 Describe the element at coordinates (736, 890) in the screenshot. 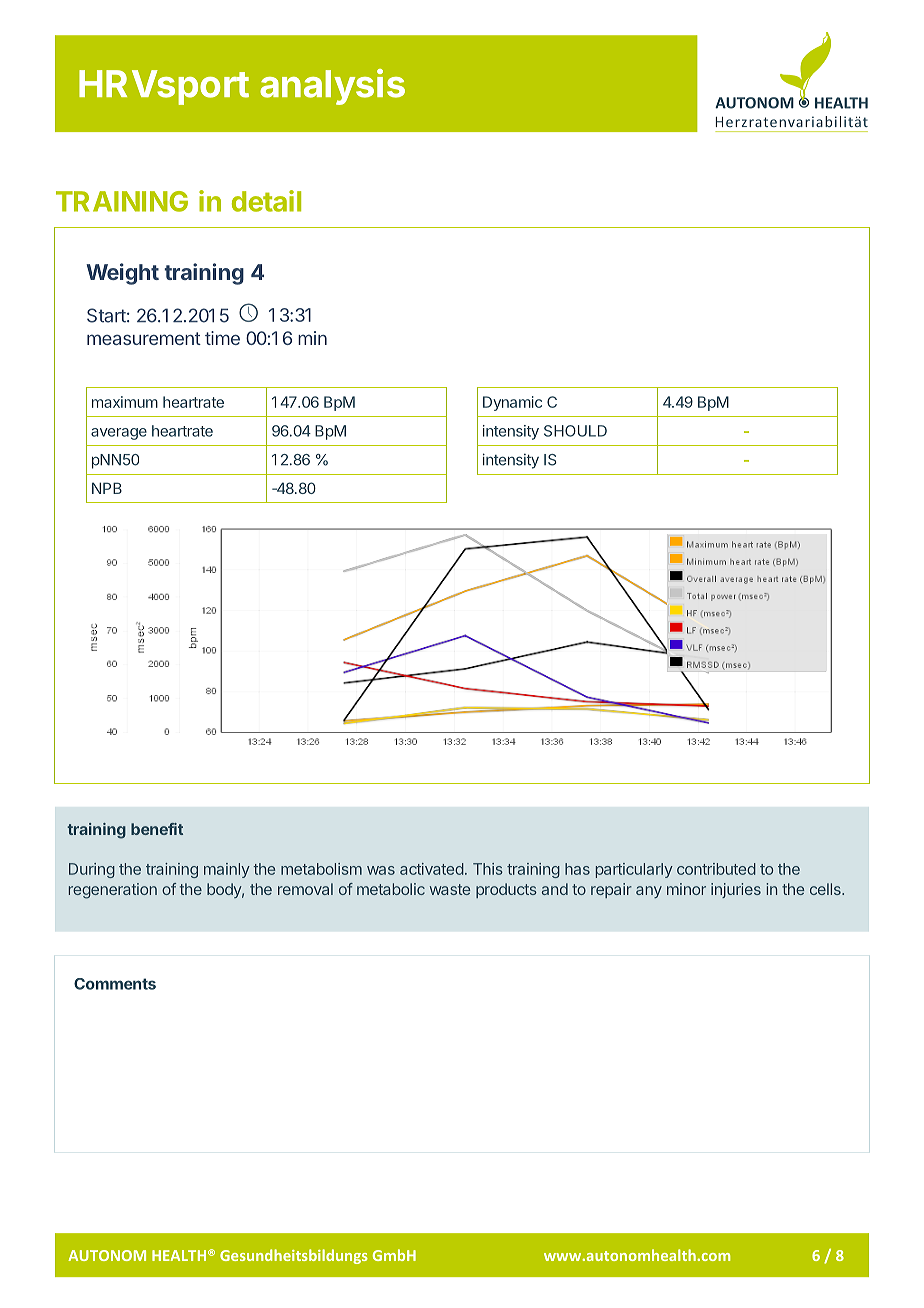

I see `injuries` at that location.
